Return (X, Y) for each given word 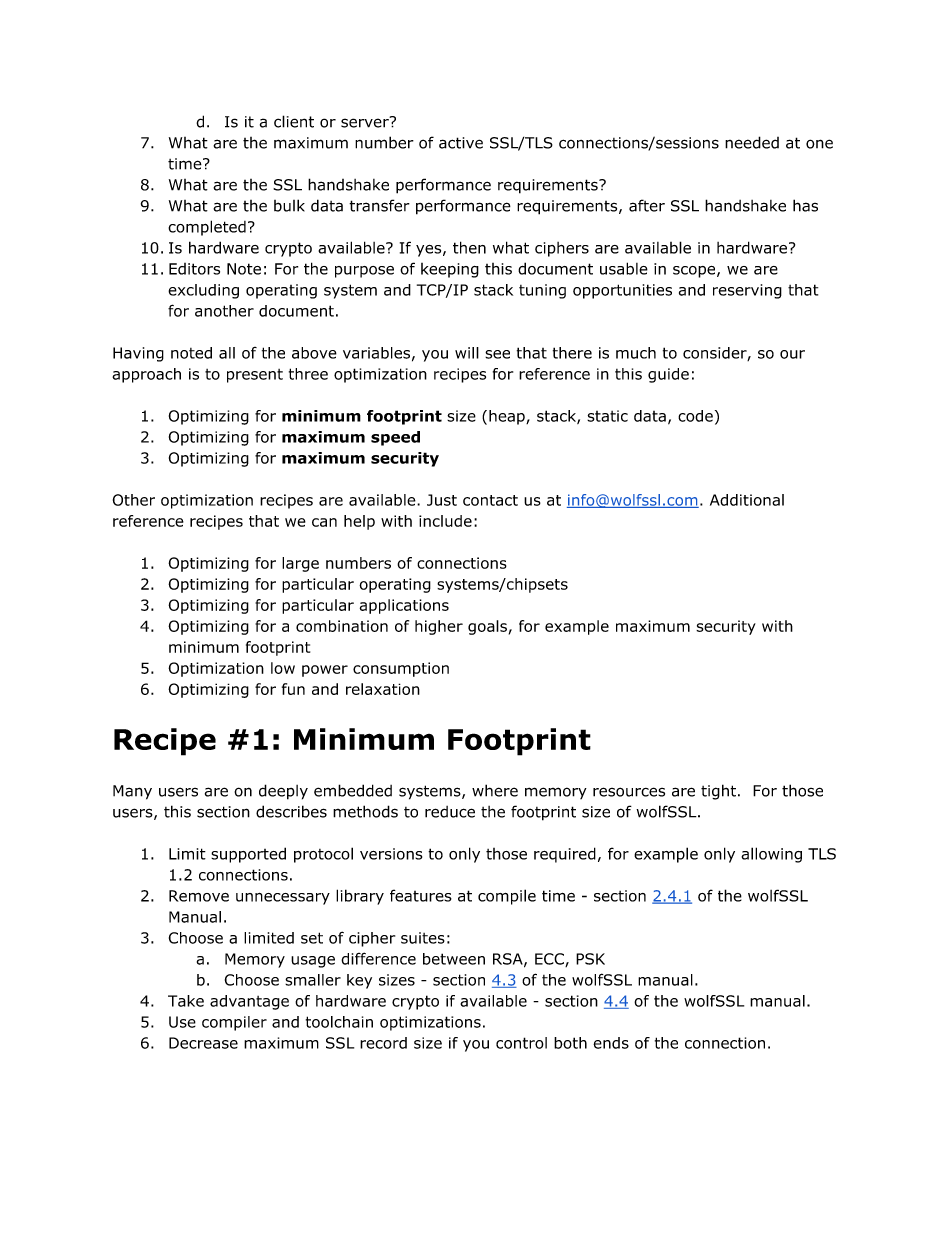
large (300, 564)
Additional (747, 500)
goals (487, 627)
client (294, 121)
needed (752, 142)
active (461, 143)
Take (186, 1001)
